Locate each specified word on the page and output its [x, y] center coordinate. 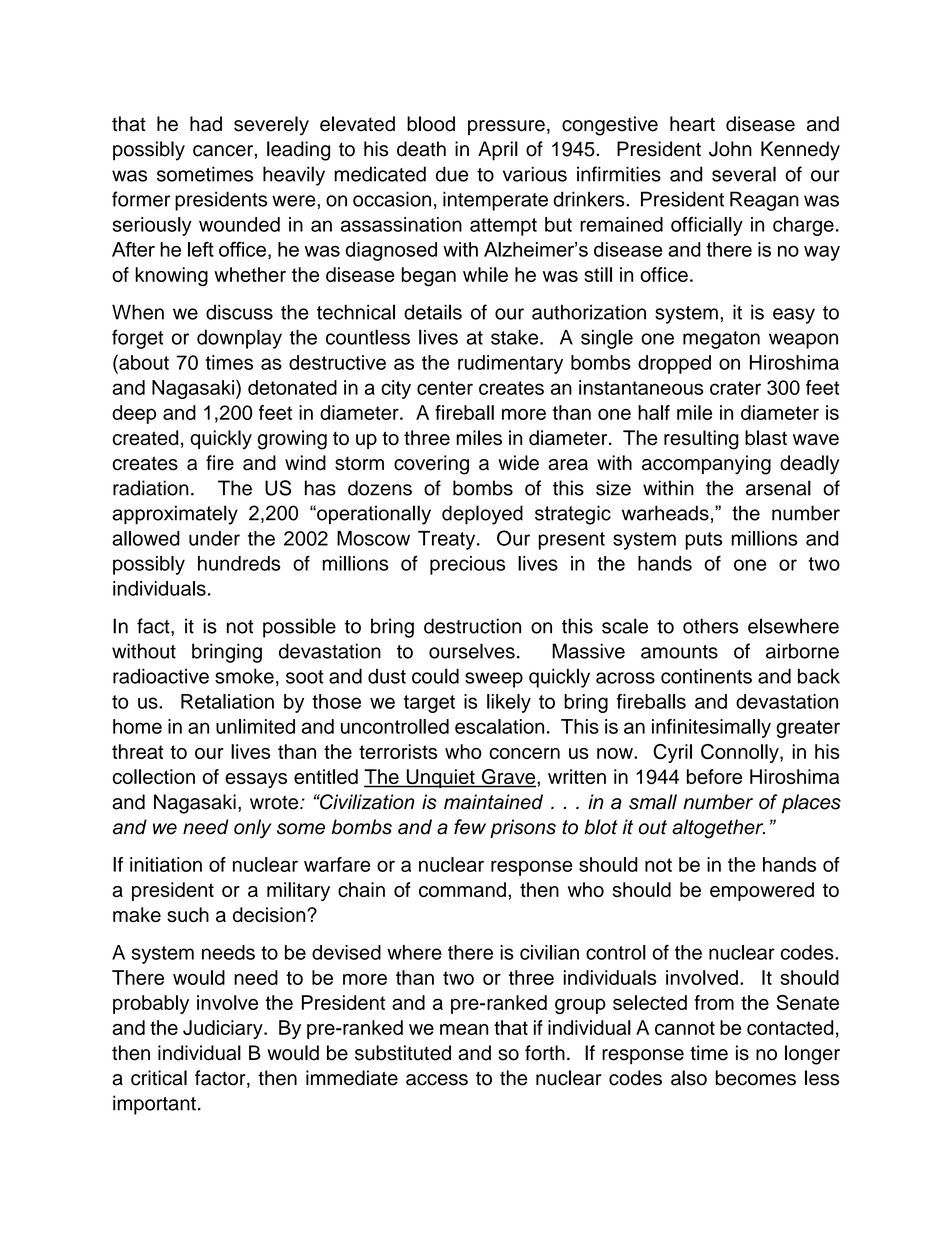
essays [256, 780]
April [498, 151]
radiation [150, 488]
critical [159, 1078]
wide [518, 463]
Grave [509, 778]
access [437, 1080]
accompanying [706, 465]
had [206, 124]
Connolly [741, 753]
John [730, 149]
